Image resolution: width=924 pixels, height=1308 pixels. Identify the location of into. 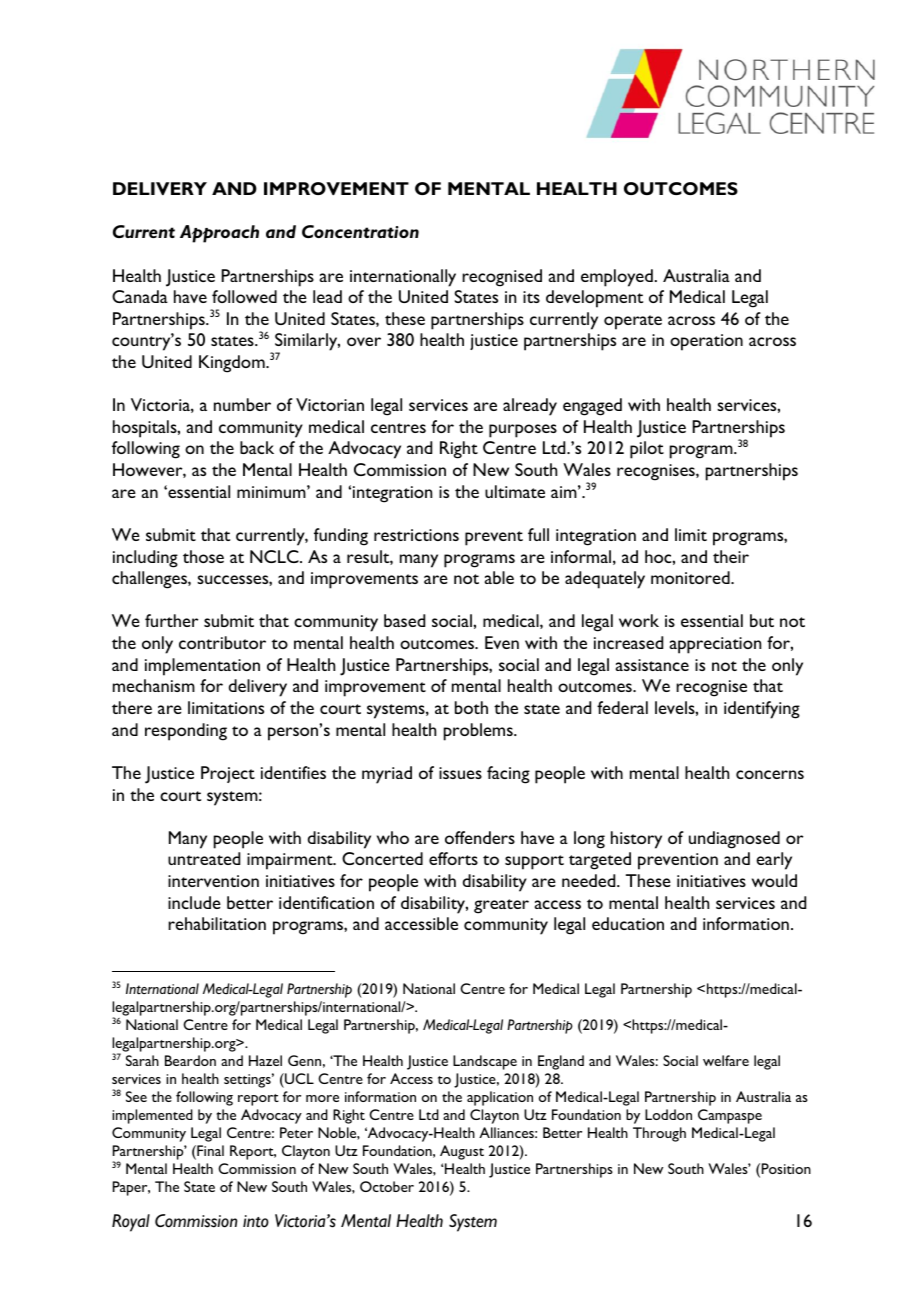
(256, 1221).
